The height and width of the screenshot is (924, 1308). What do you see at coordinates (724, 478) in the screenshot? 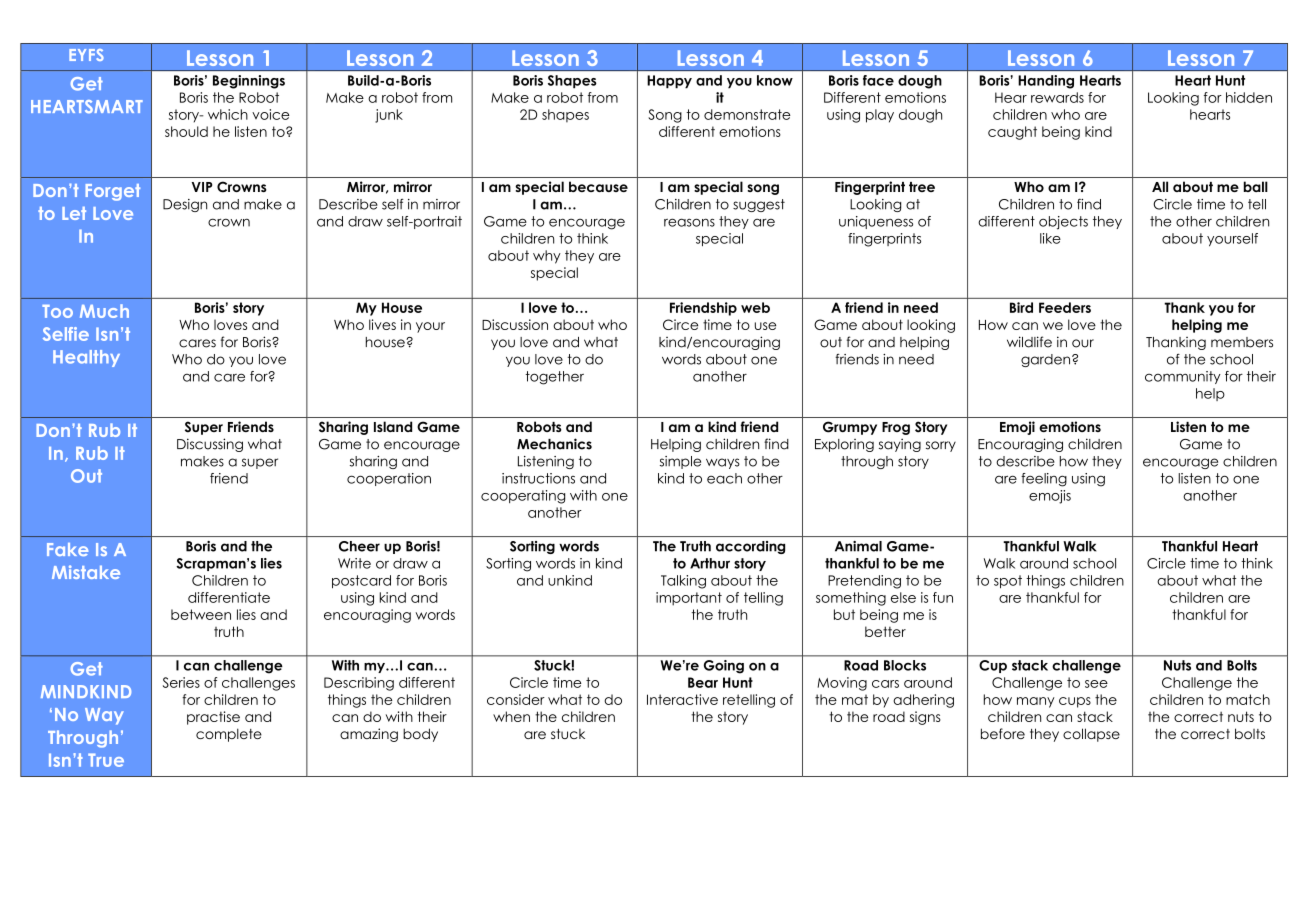
I see `each` at bounding box center [724, 478].
